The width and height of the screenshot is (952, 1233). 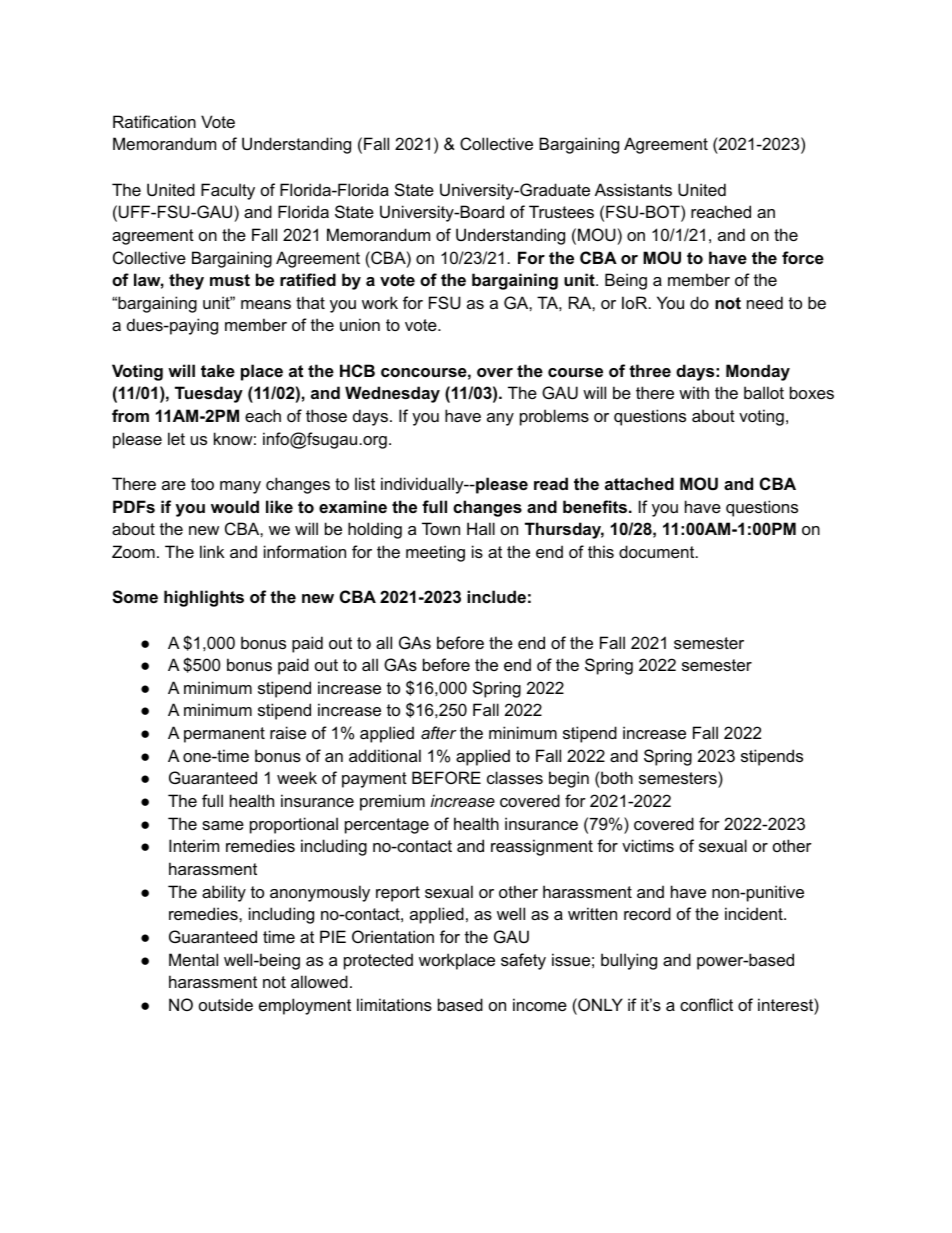 I want to click on Hall, so click(x=481, y=528).
